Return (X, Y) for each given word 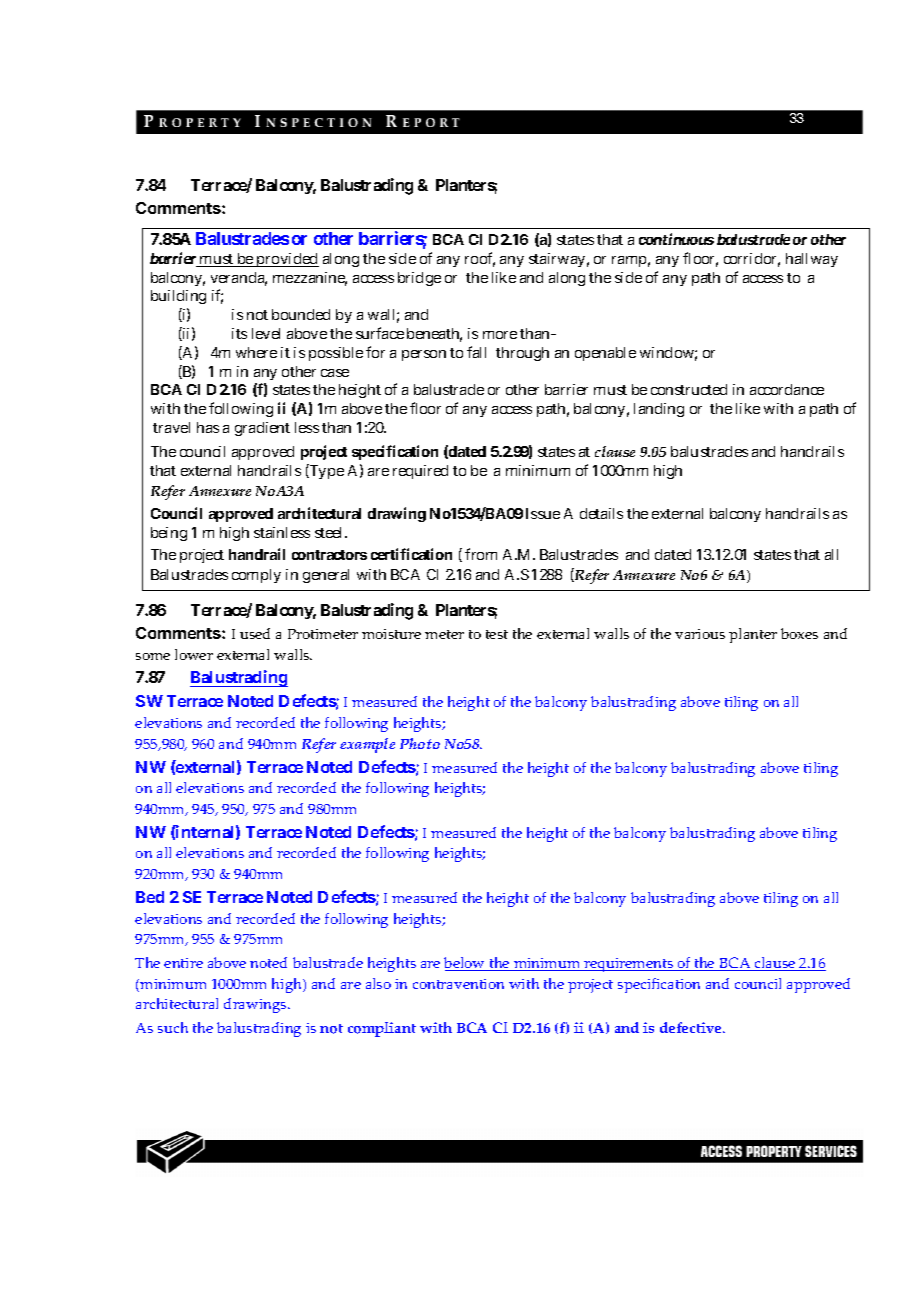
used (255, 633)
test (497, 634)
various (700, 634)
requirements (629, 965)
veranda (239, 279)
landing (659, 410)
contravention (458, 984)
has (208, 427)
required (420, 472)
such (173, 1027)
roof (480, 259)
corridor (752, 260)
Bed (150, 897)
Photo (420, 743)
